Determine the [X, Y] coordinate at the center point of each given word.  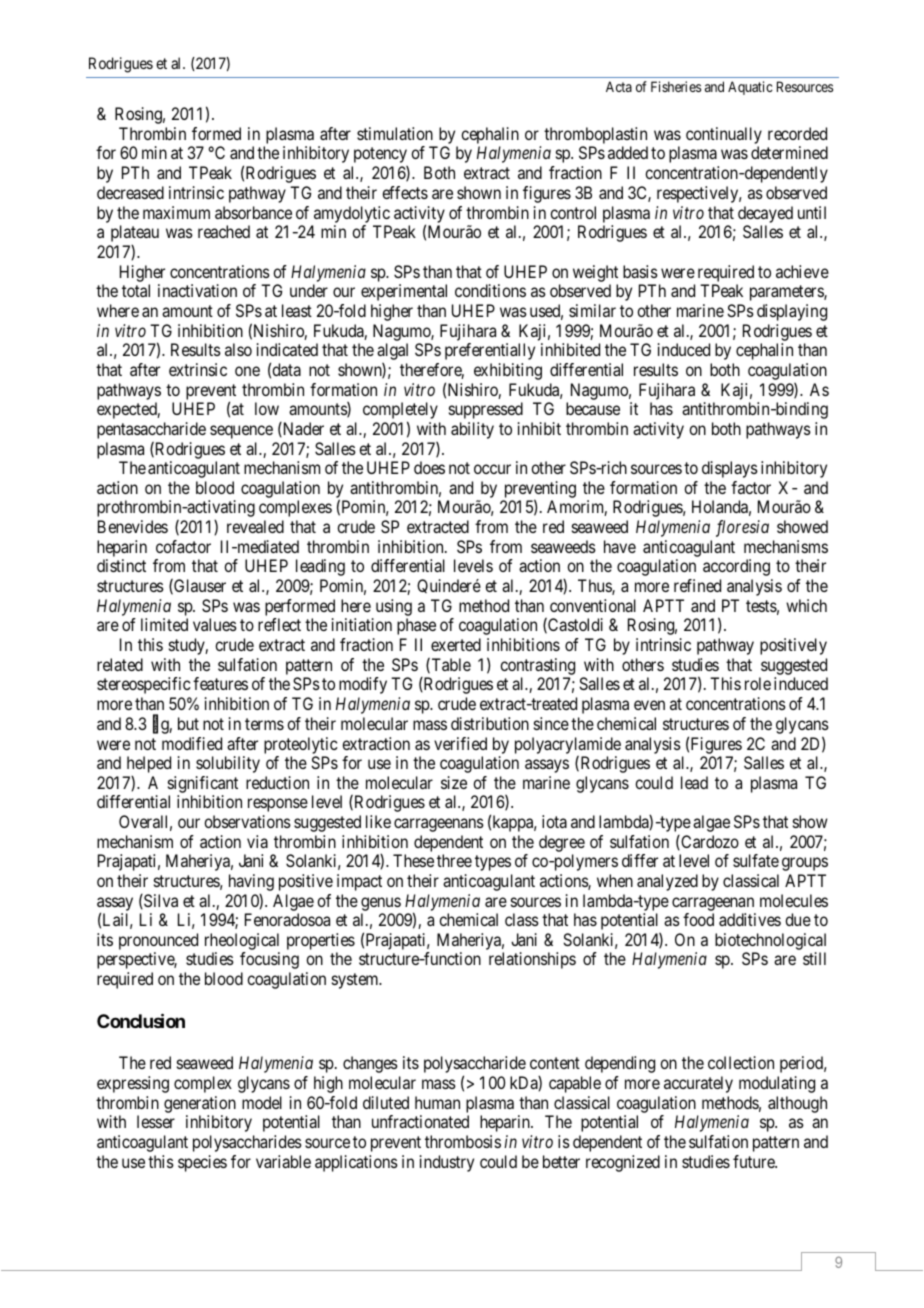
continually [724, 137]
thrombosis [463, 1141]
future [755, 1161]
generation [200, 1104]
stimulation [395, 133]
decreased [130, 192]
